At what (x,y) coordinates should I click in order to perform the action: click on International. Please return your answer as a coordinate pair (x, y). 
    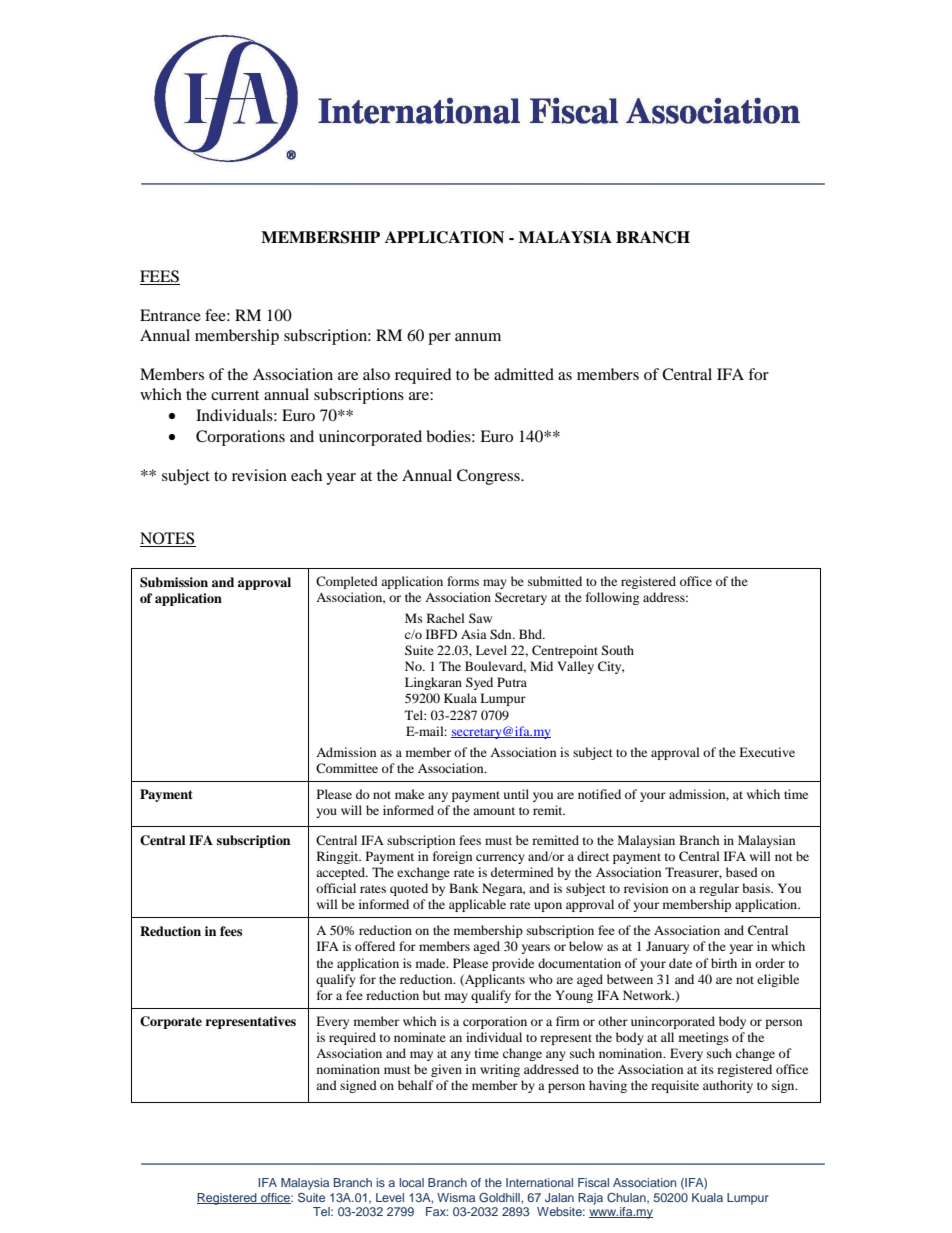
    Looking at the image, I should click on (539, 1182).
